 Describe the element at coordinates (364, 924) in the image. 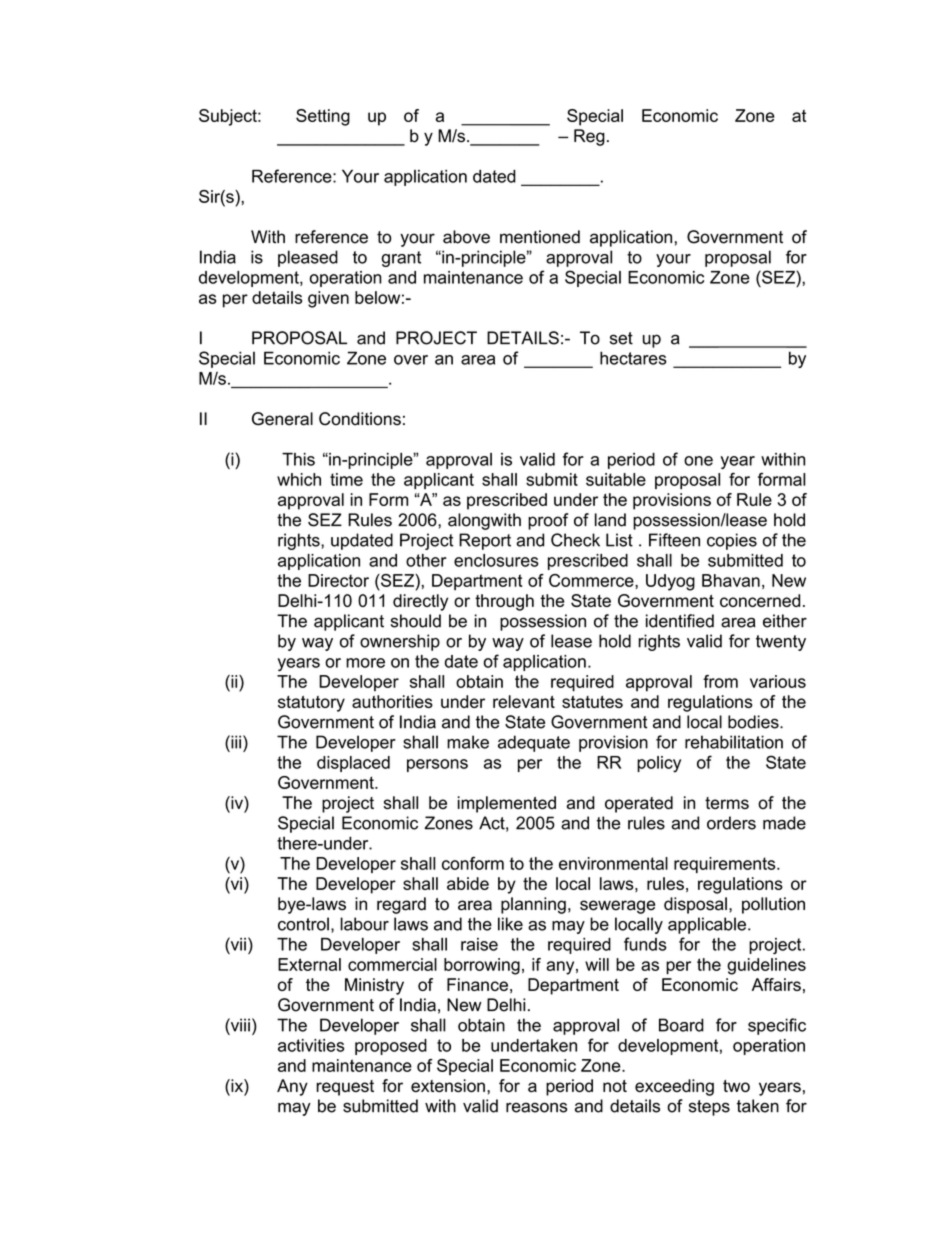

I see `labour` at that location.
